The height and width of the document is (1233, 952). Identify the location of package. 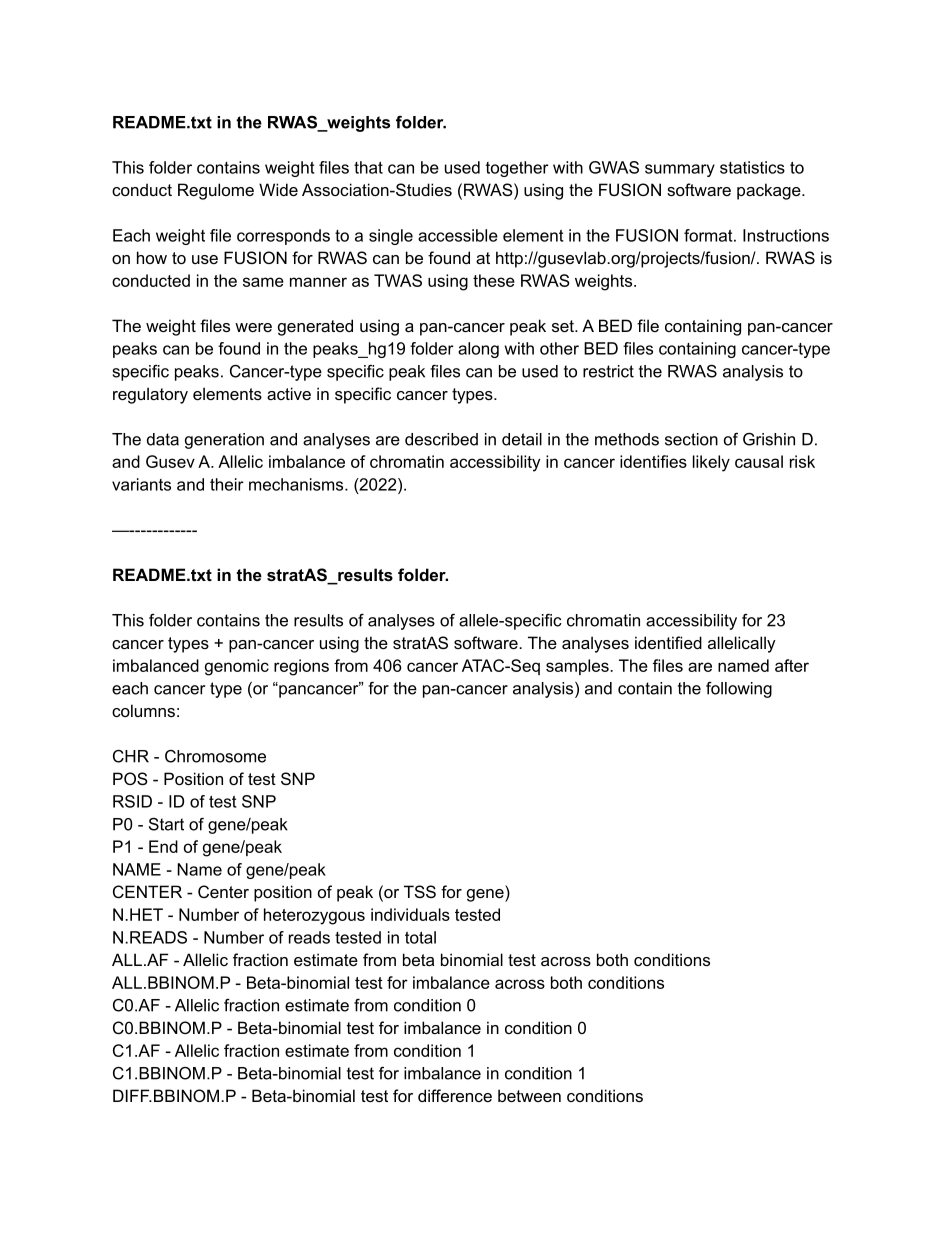
(770, 191).
